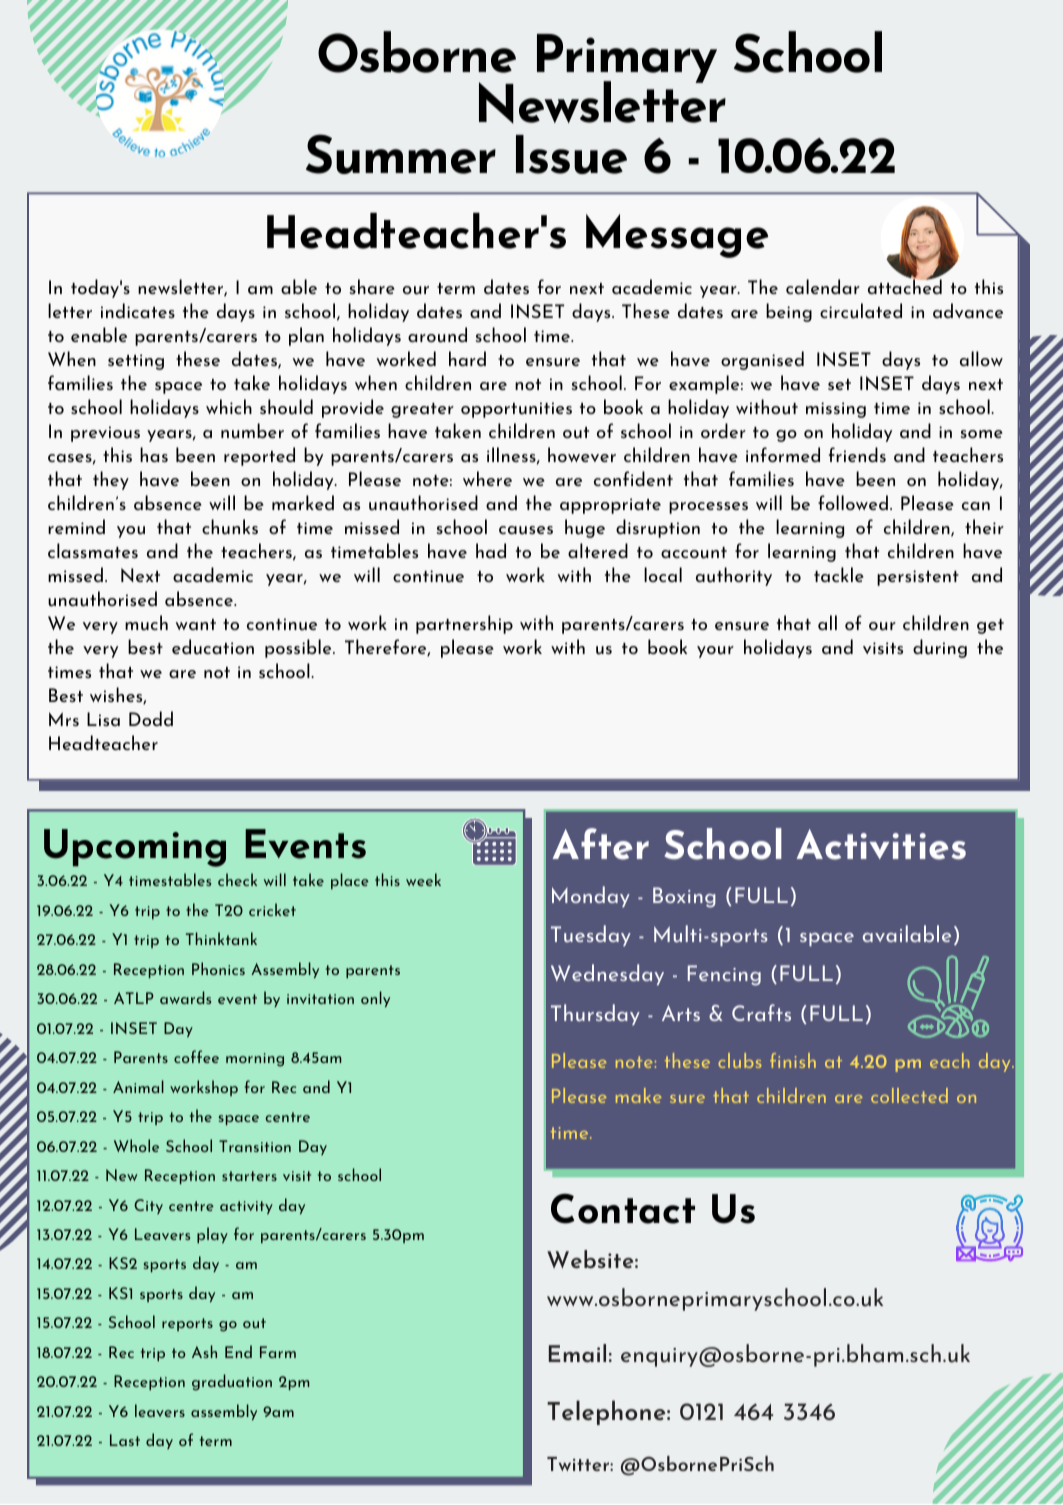  I want to click on Animal, so click(138, 1086).
